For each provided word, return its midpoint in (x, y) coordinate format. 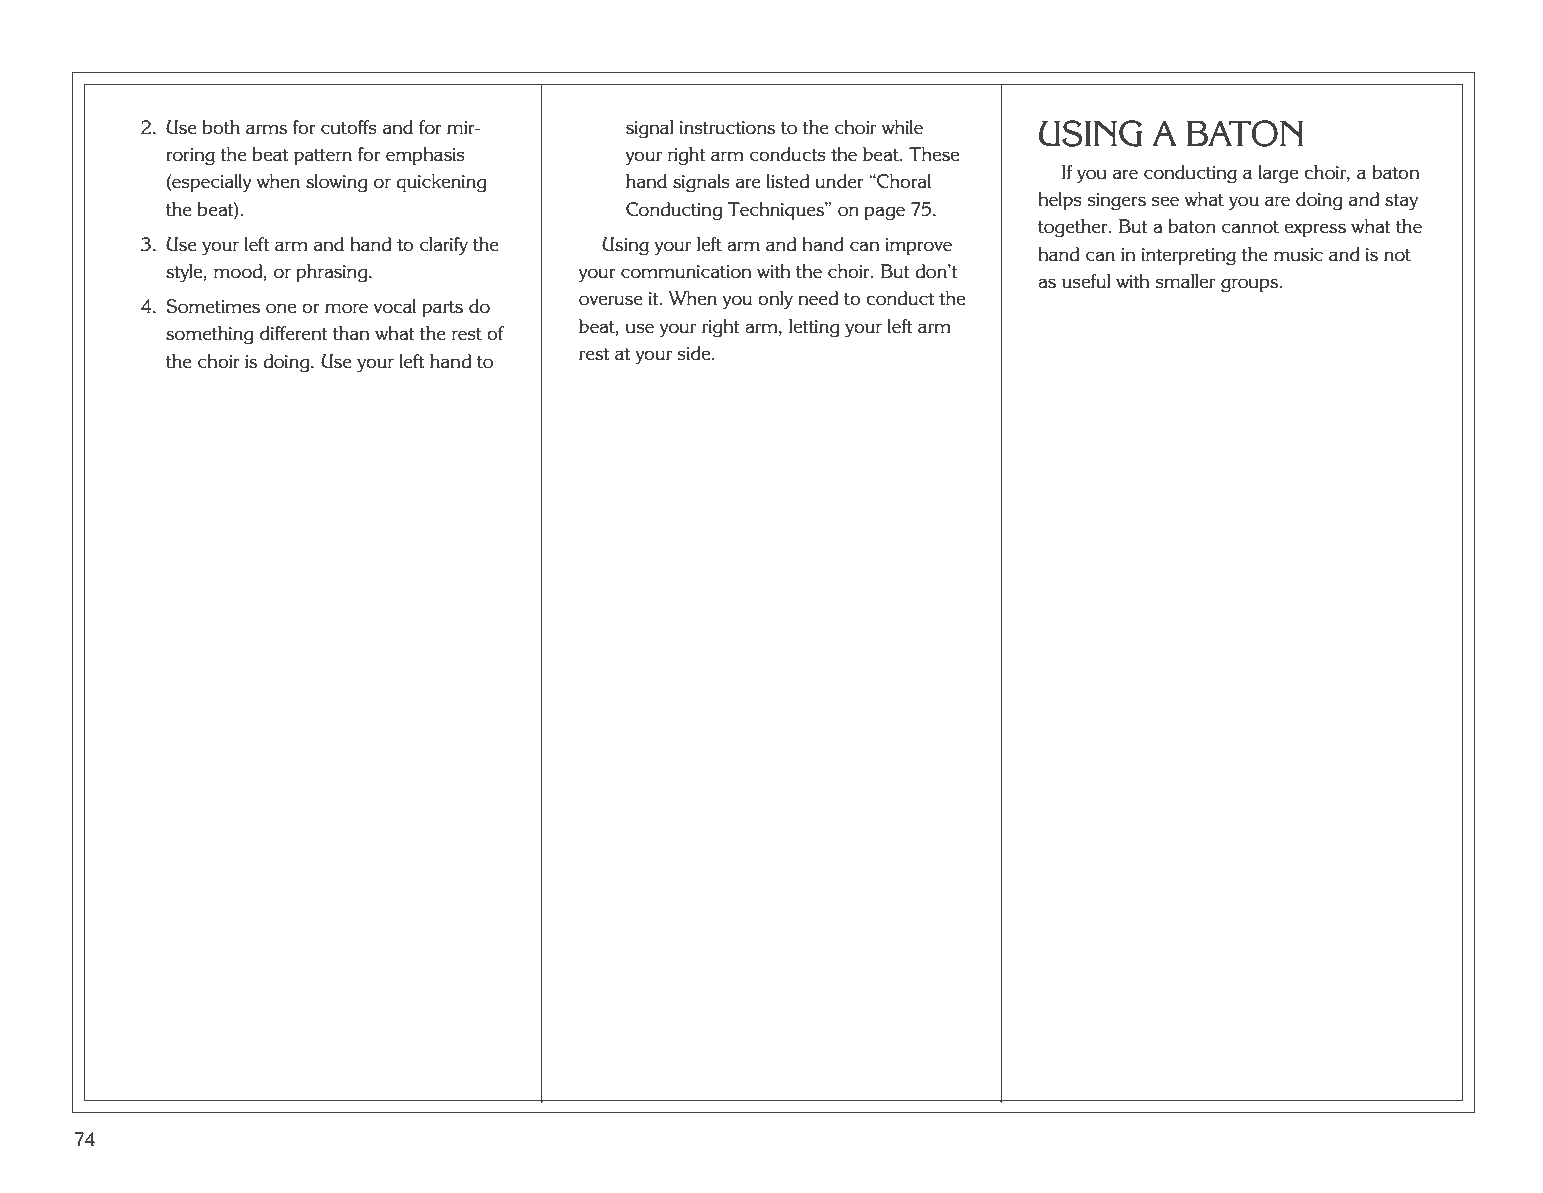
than (351, 333)
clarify (444, 246)
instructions (727, 128)
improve (918, 247)
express (1315, 230)
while (902, 127)
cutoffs (349, 127)
